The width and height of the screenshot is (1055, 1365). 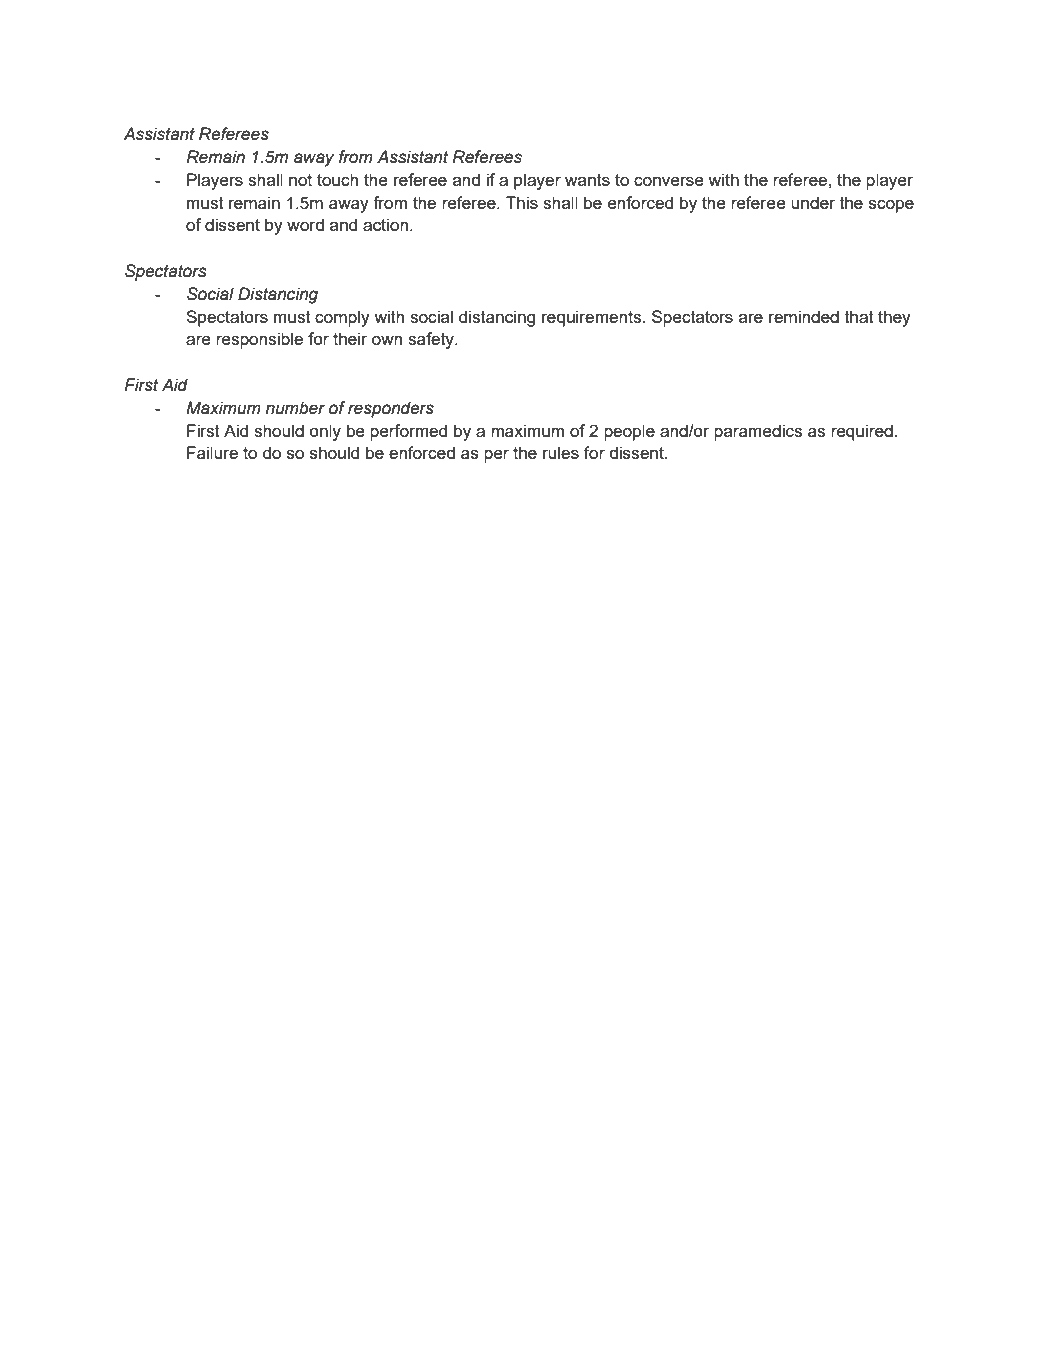 What do you see at coordinates (813, 202) in the screenshot?
I see `under` at bounding box center [813, 202].
